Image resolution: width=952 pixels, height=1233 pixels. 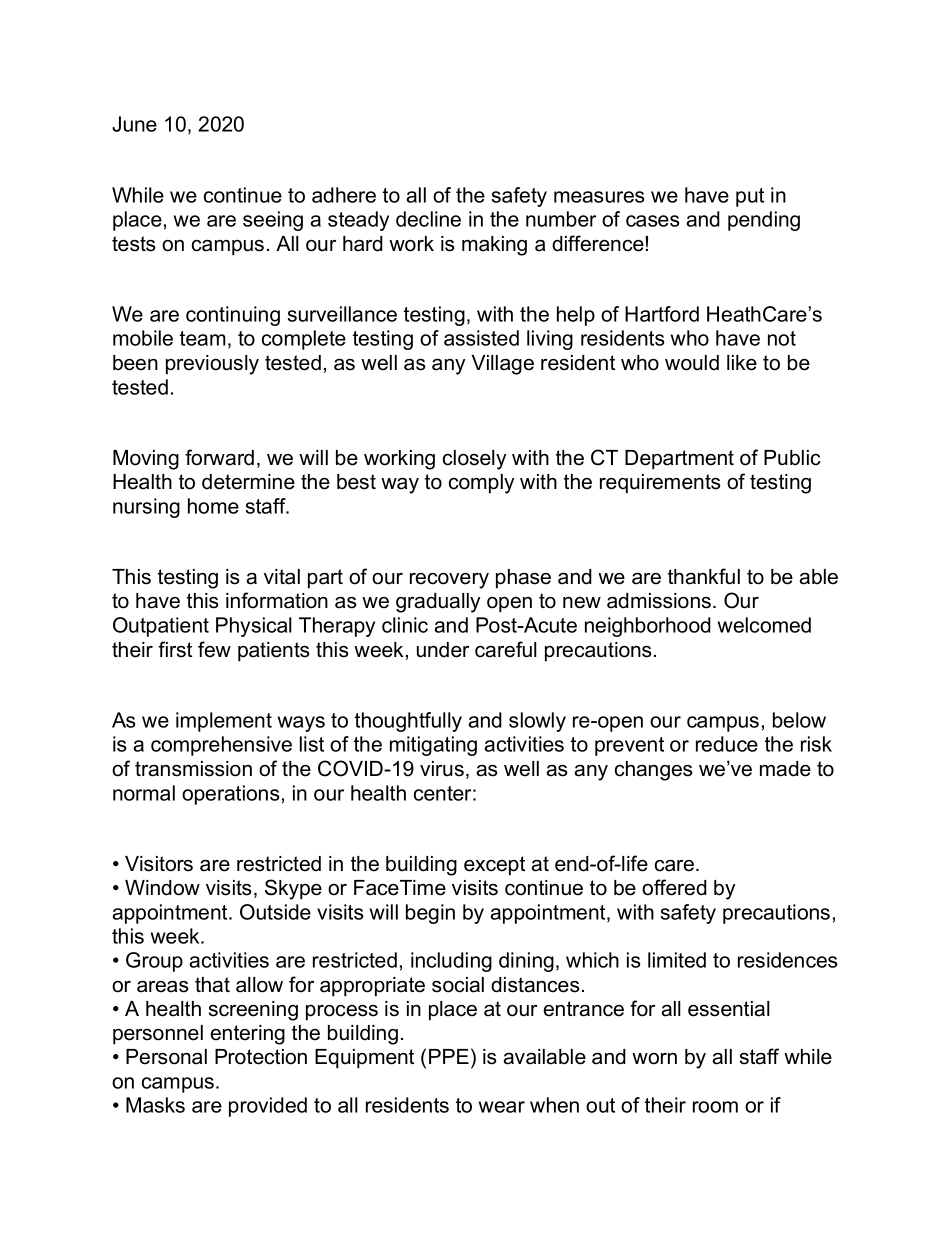 What do you see at coordinates (428, 219) in the image?
I see `decline` at bounding box center [428, 219].
